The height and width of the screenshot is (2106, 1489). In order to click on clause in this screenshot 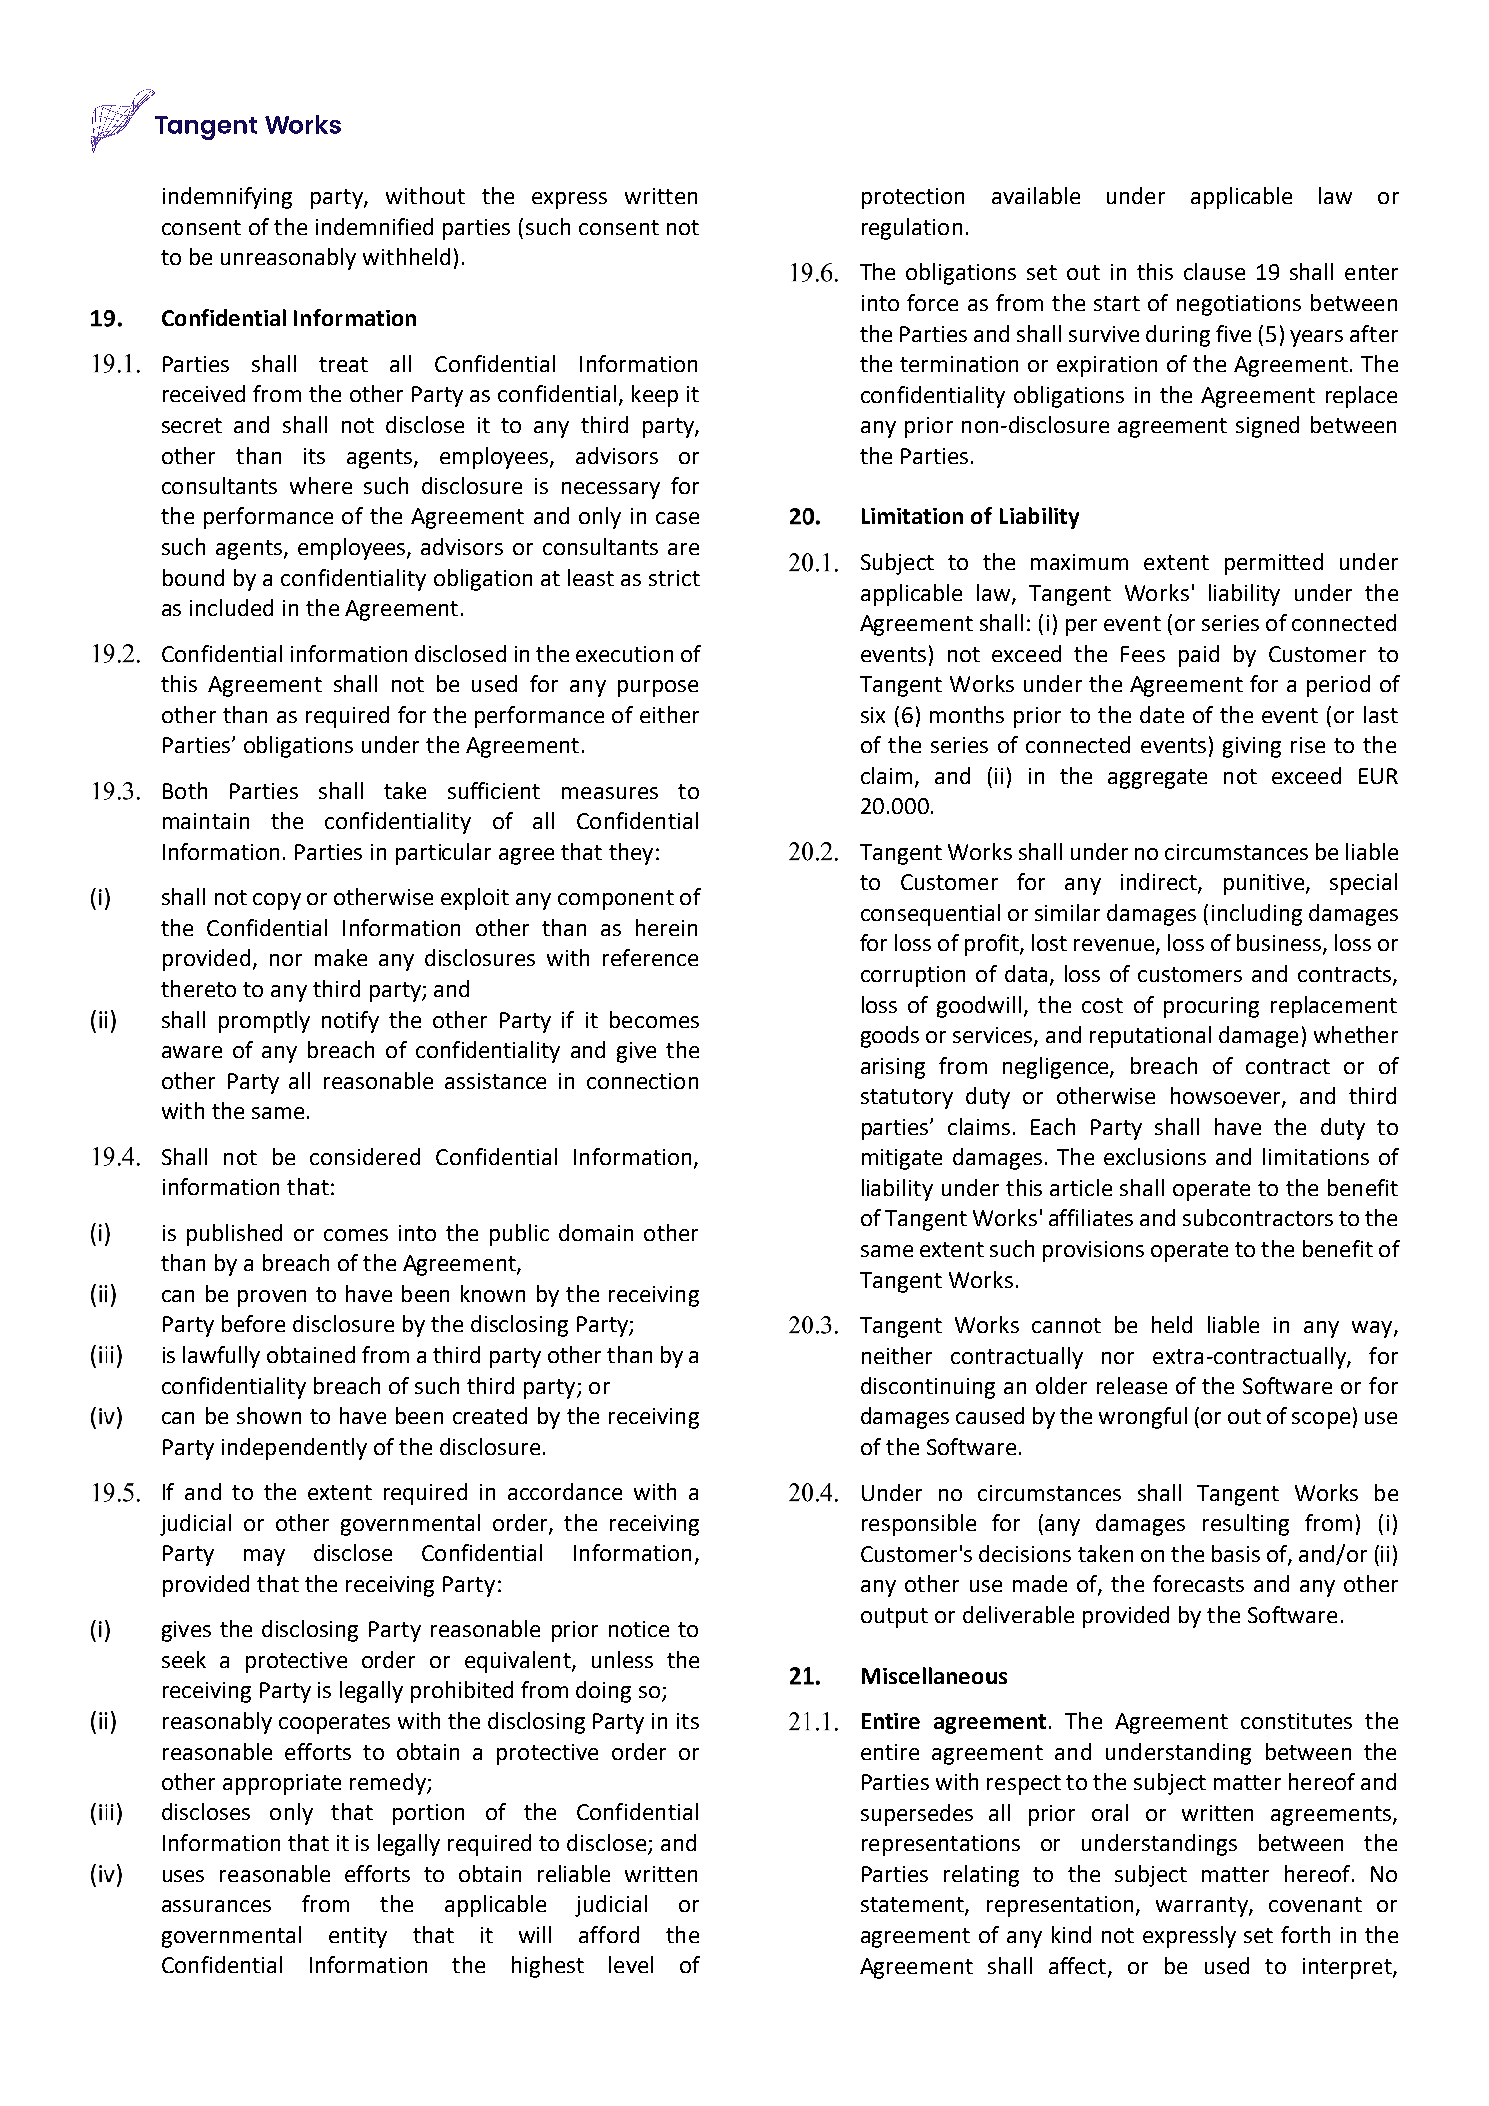, I will do `click(1214, 271)`.
